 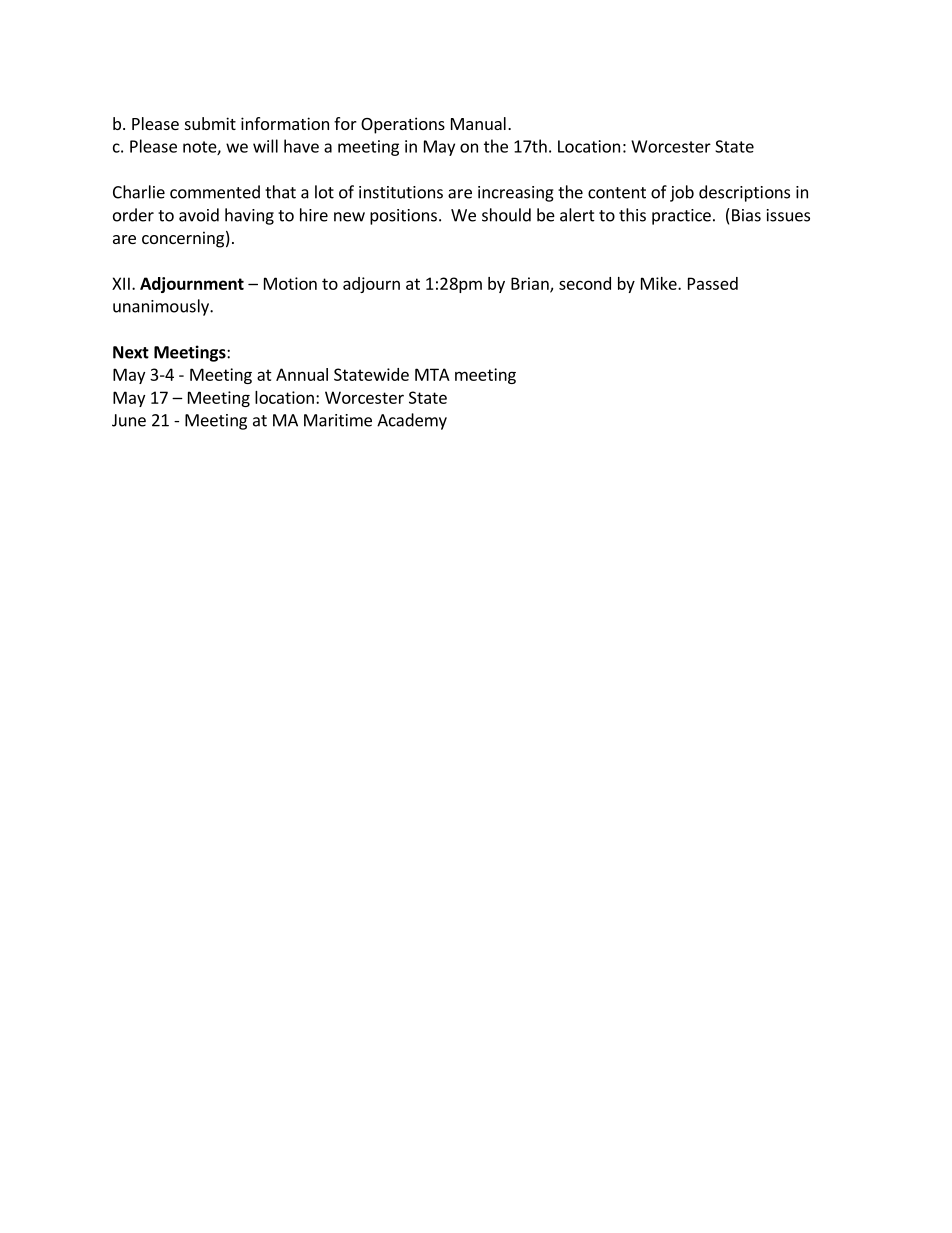 I want to click on descriptions, so click(x=744, y=193).
